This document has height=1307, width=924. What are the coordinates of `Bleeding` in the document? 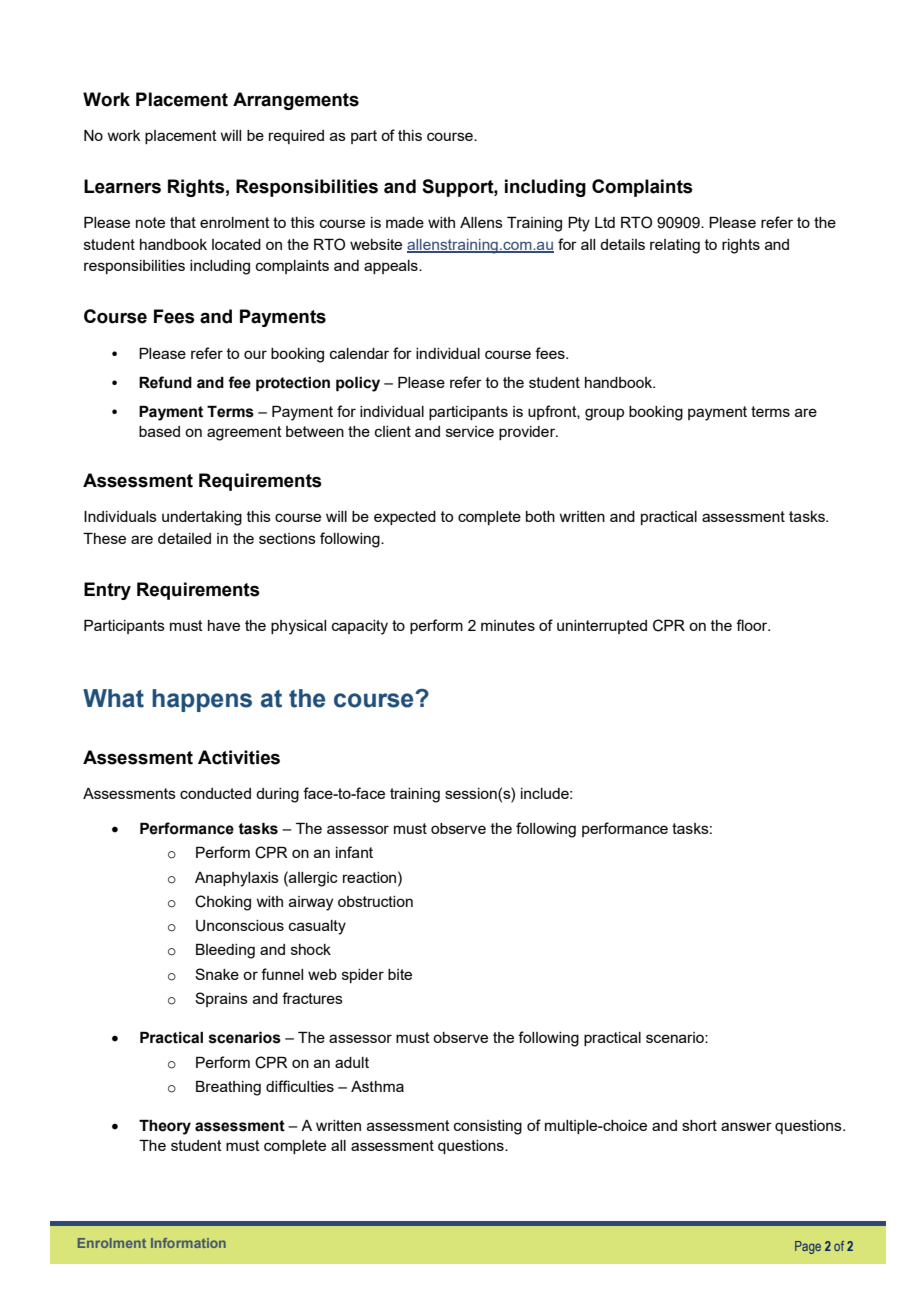 It's located at (225, 951).
